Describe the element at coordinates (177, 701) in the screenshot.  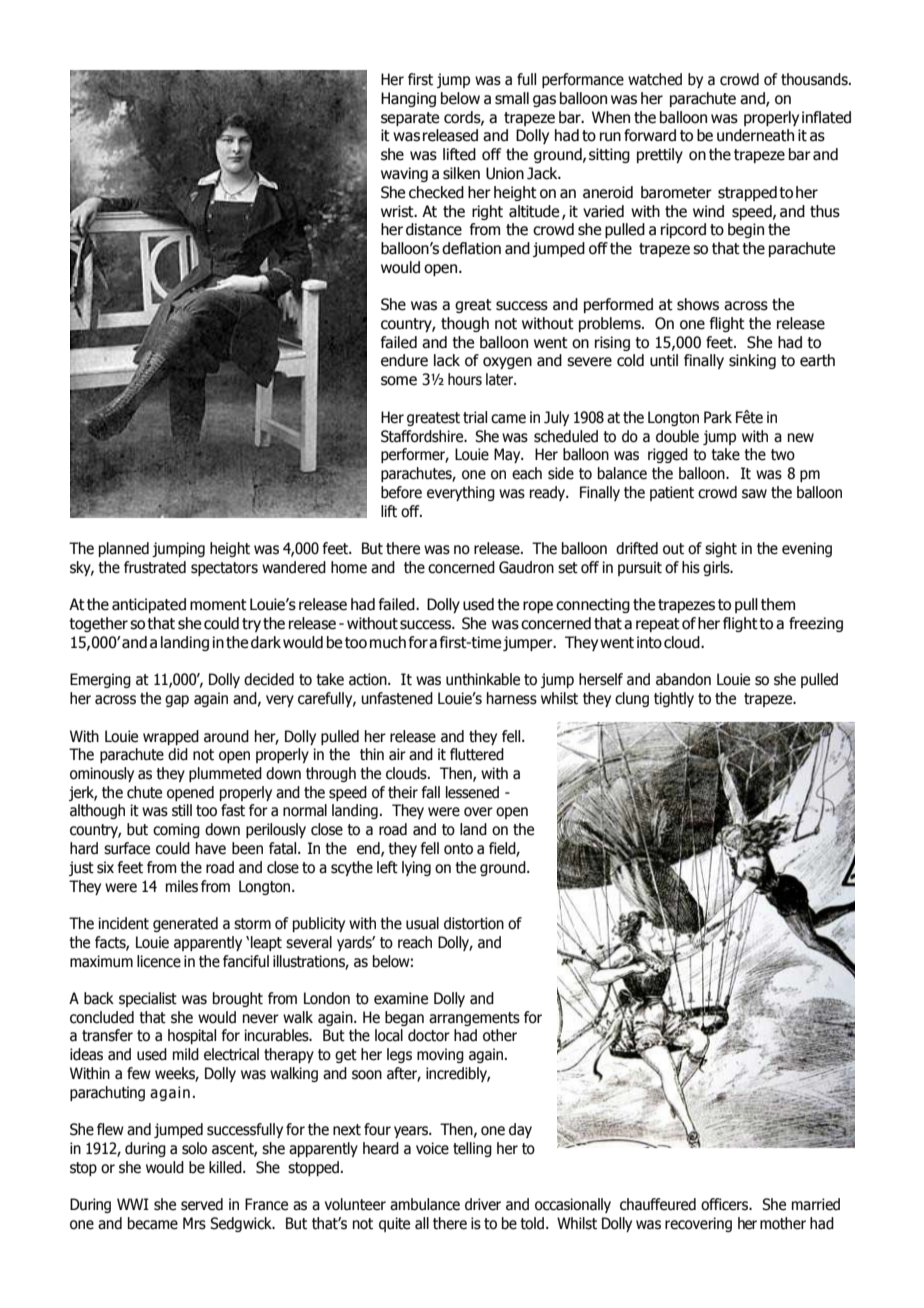
I see `gap` at that location.
